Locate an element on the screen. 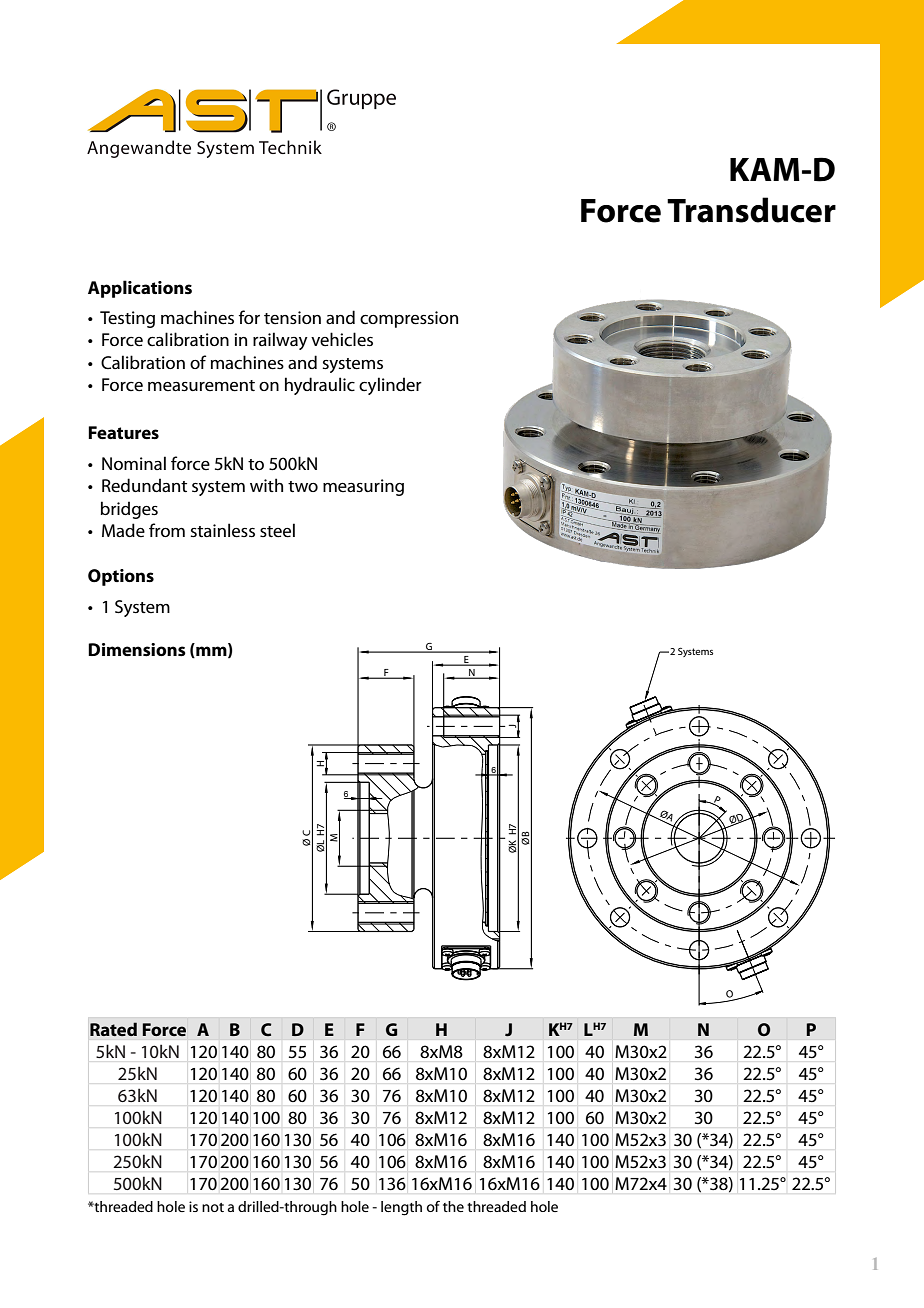  Redundant is located at coordinates (144, 485).
